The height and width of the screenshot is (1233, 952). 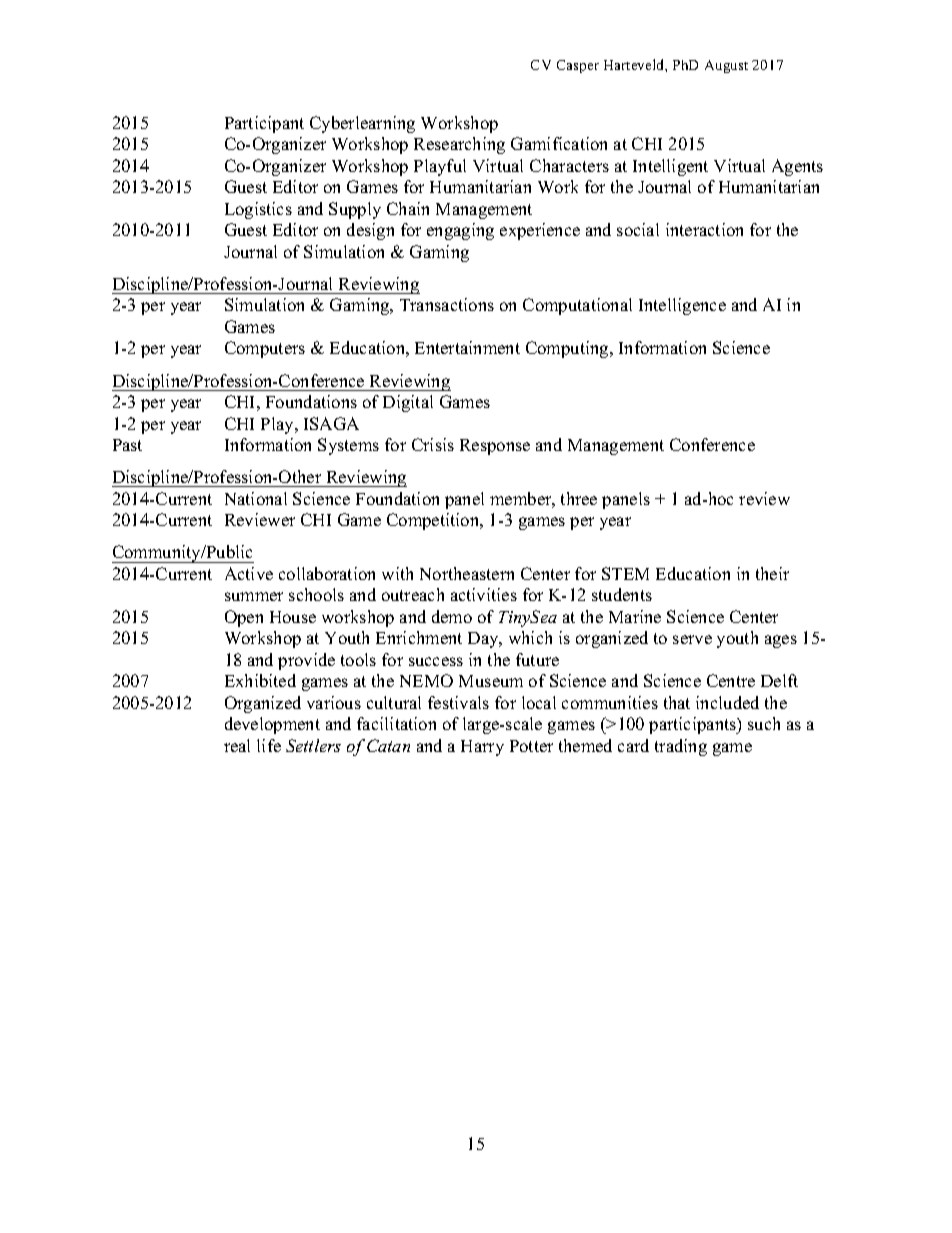 I want to click on real, so click(x=237, y=745).
